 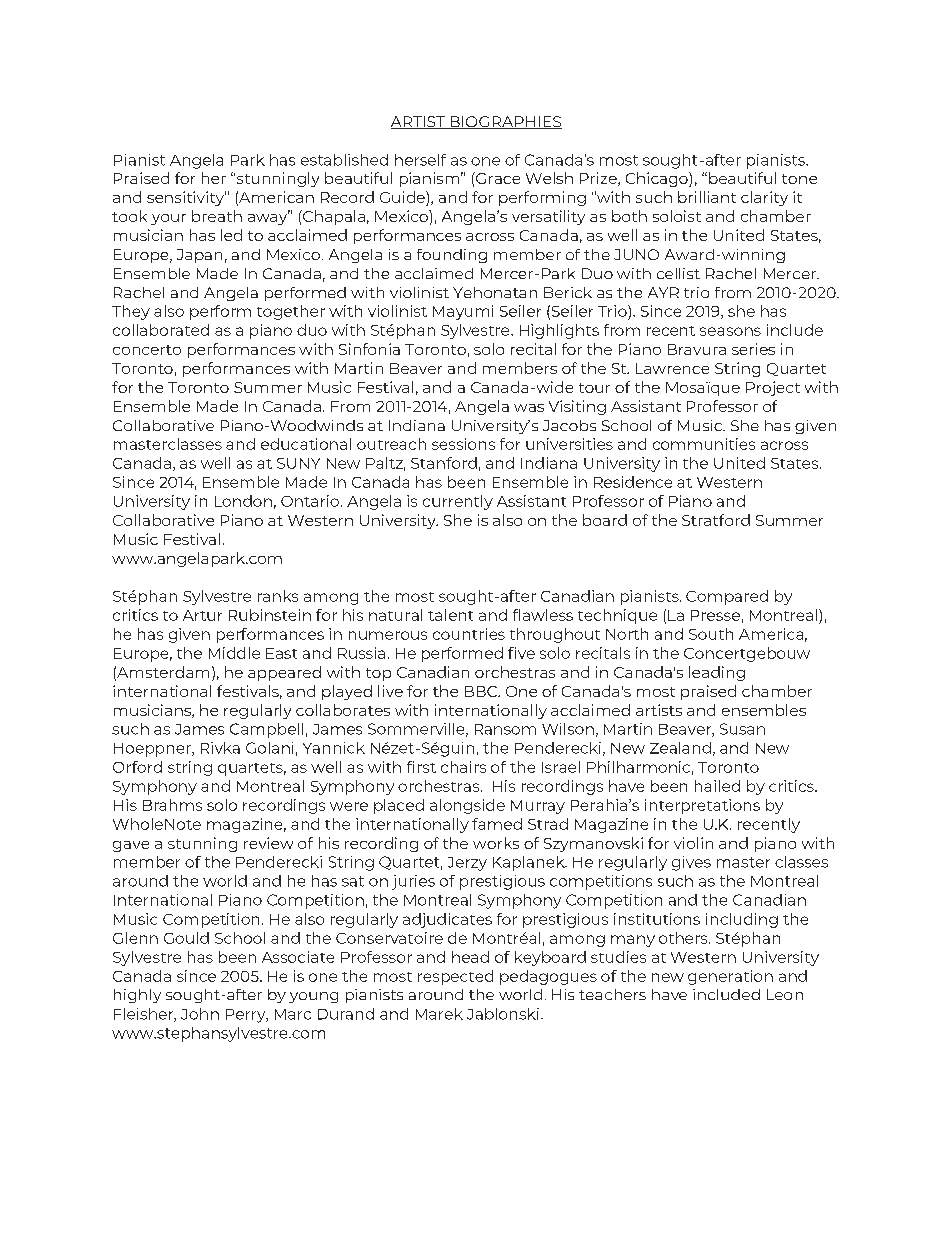 I want to click on Artur, so click(x=202, y=615).
